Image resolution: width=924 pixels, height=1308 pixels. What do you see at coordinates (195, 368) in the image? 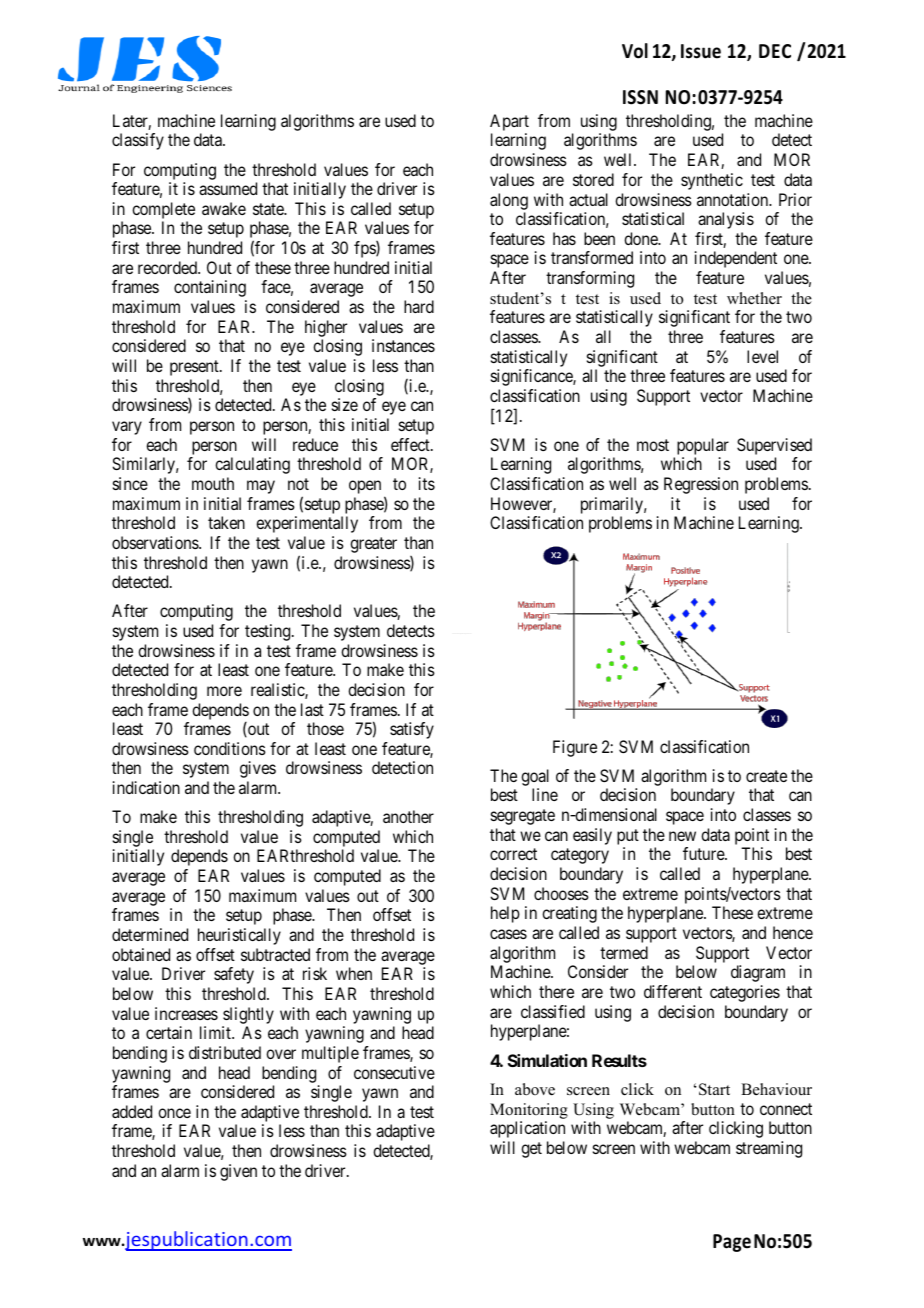
I see `present` at bounding box center [195, 368].
